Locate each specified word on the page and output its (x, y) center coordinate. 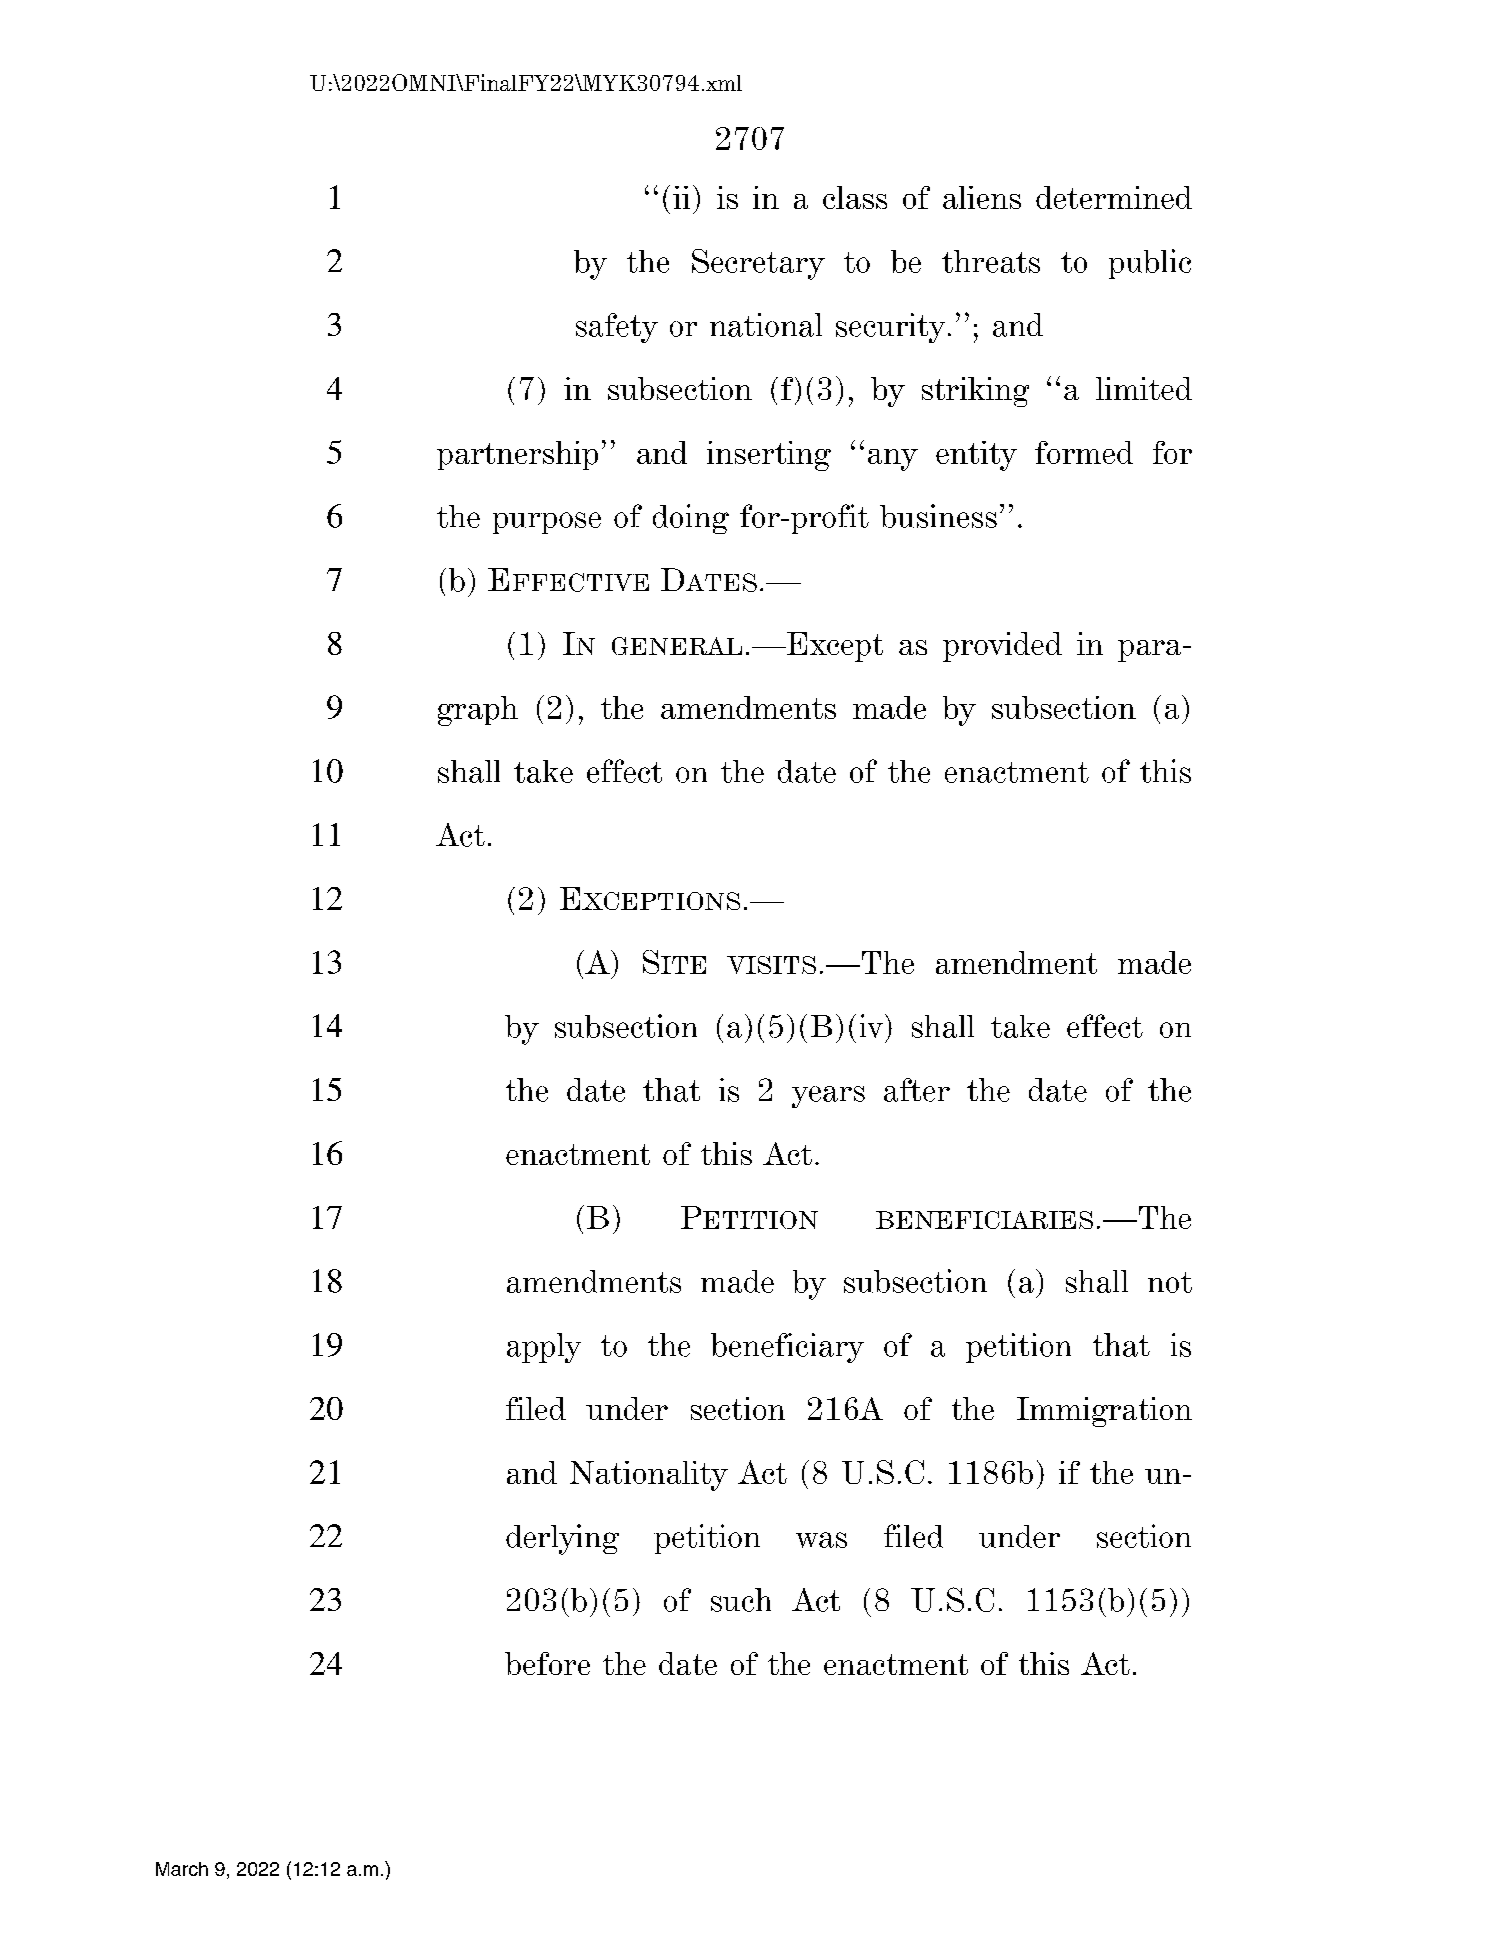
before (547, 1663)
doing (691, 519)
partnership (517, 455)
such (741, 1600)
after (917, 1090)
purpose (547, 523)
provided (1002, 647)
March (182, 1869)
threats (991, 261)
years (828, 1097)
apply (544, 1348)
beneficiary (787, 1348)
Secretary (758, 264)
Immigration (1104, 1412)
